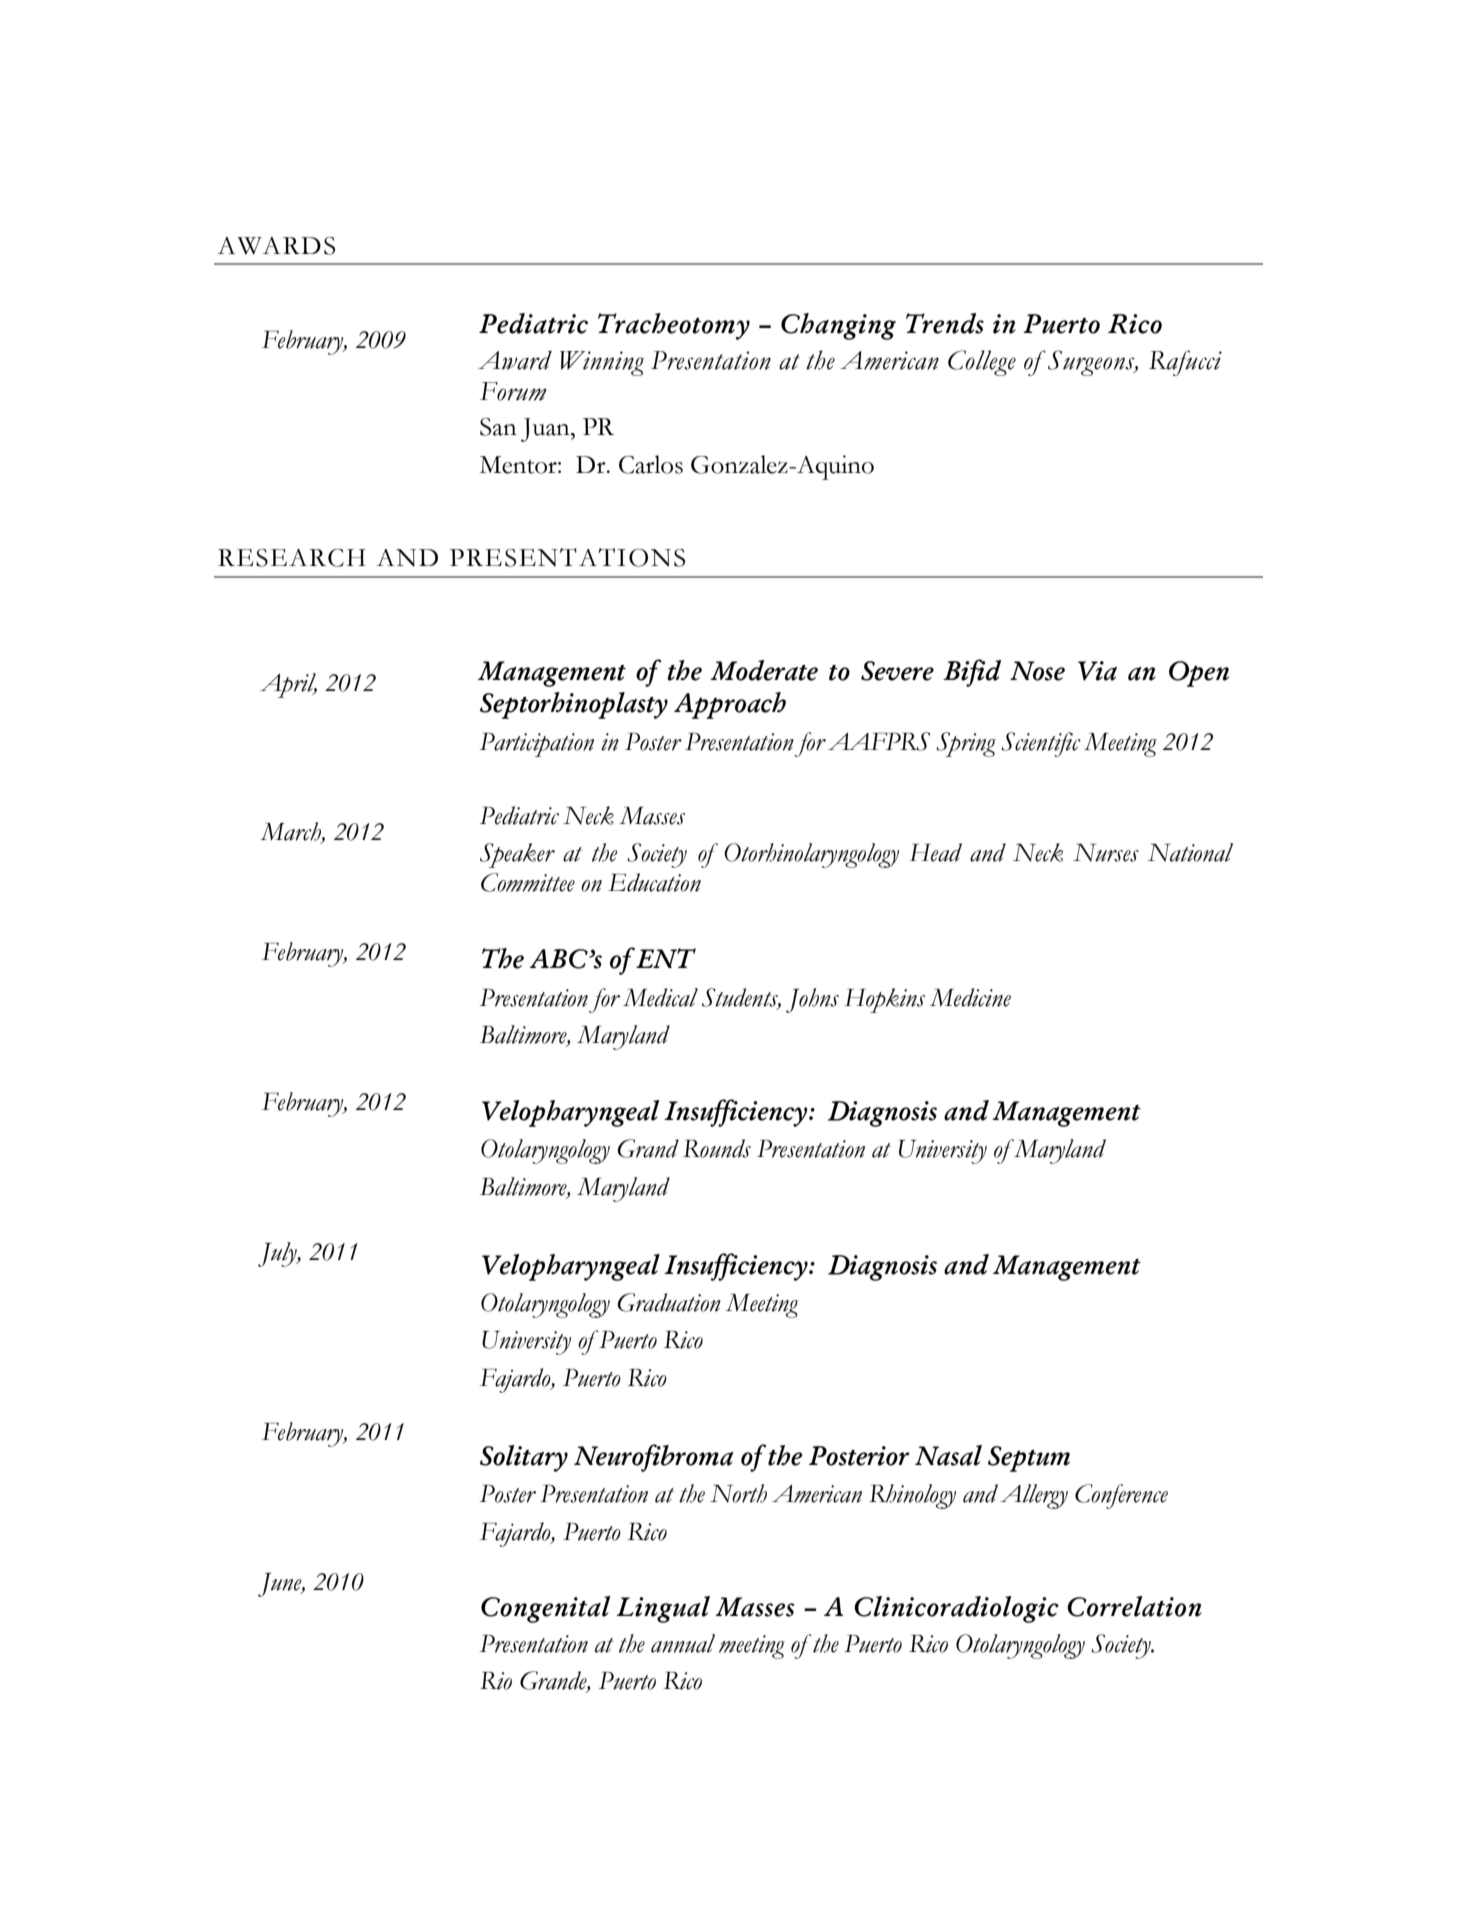 The height and width of the page is (1918, 1482). Describe the element at coordinates (982, 363) in the page. I see `College` at that location.
